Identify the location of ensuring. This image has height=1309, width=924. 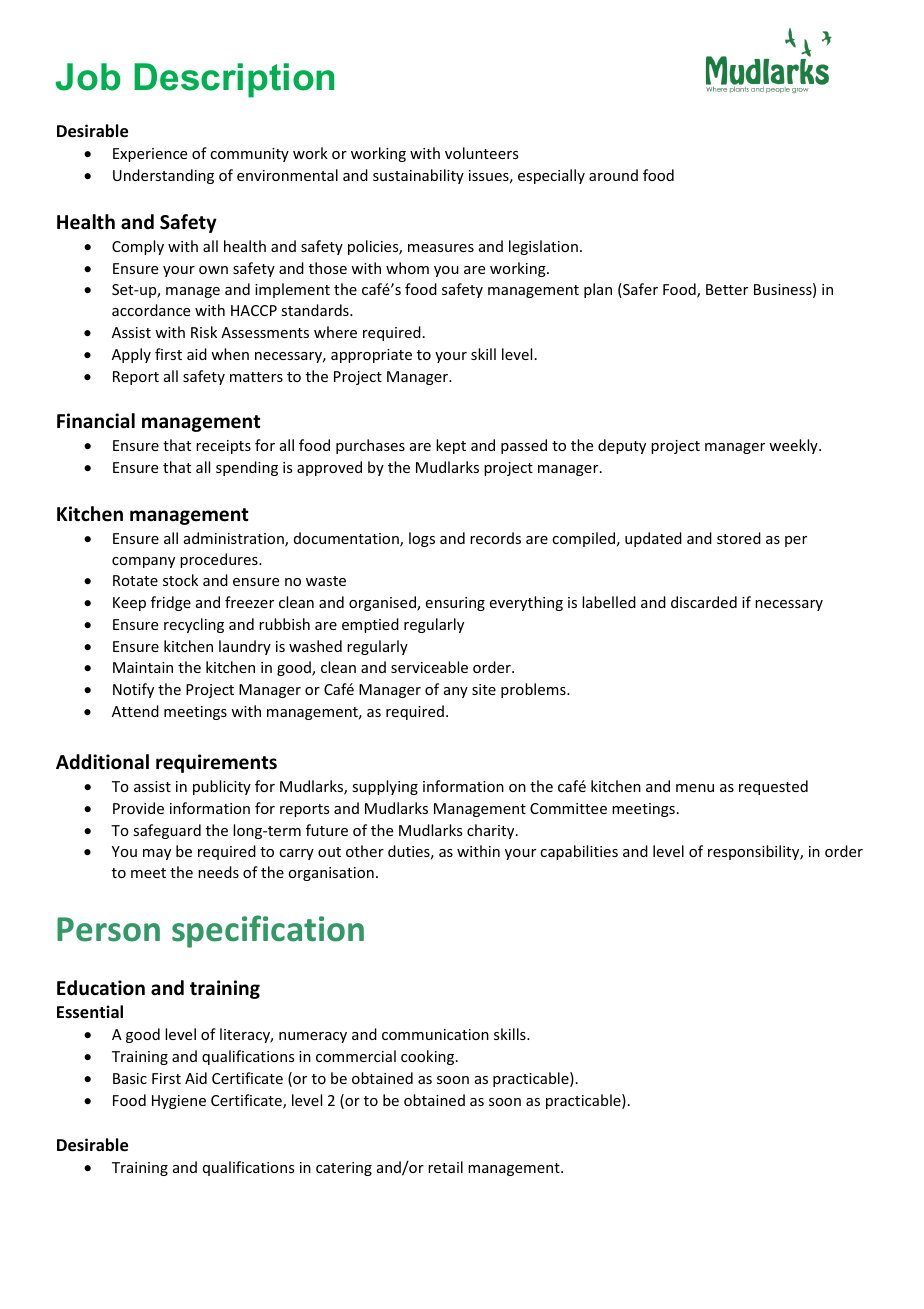
(455, 604).
